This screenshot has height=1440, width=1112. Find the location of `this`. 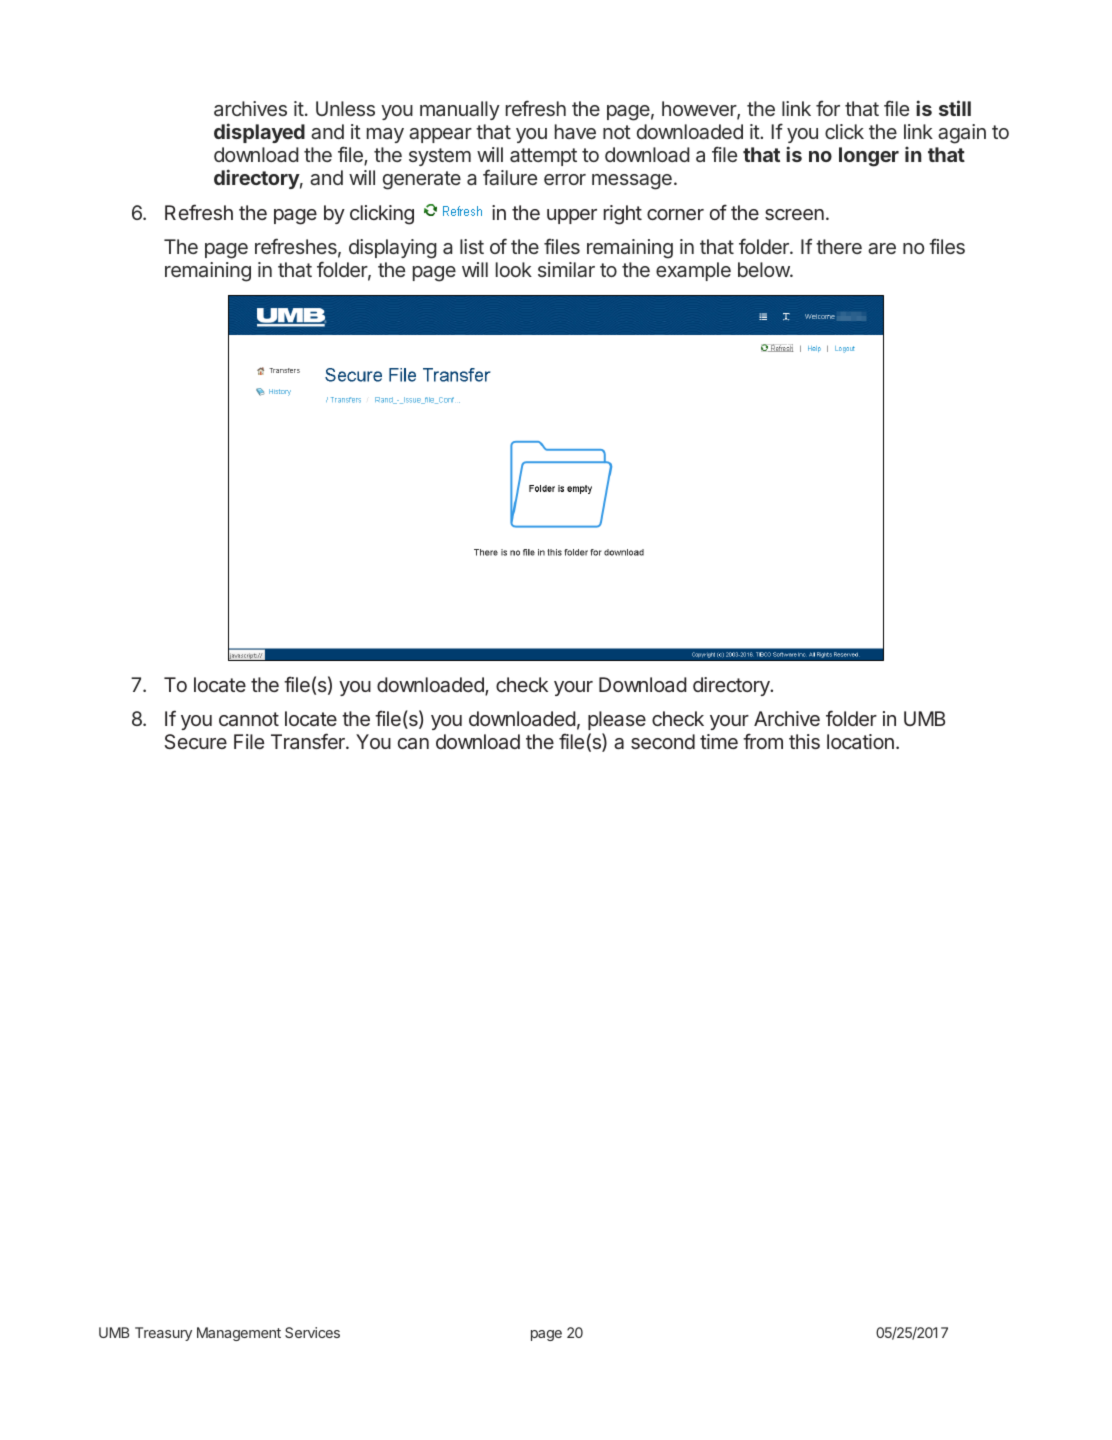

this is located at coordinates (804, 741).
